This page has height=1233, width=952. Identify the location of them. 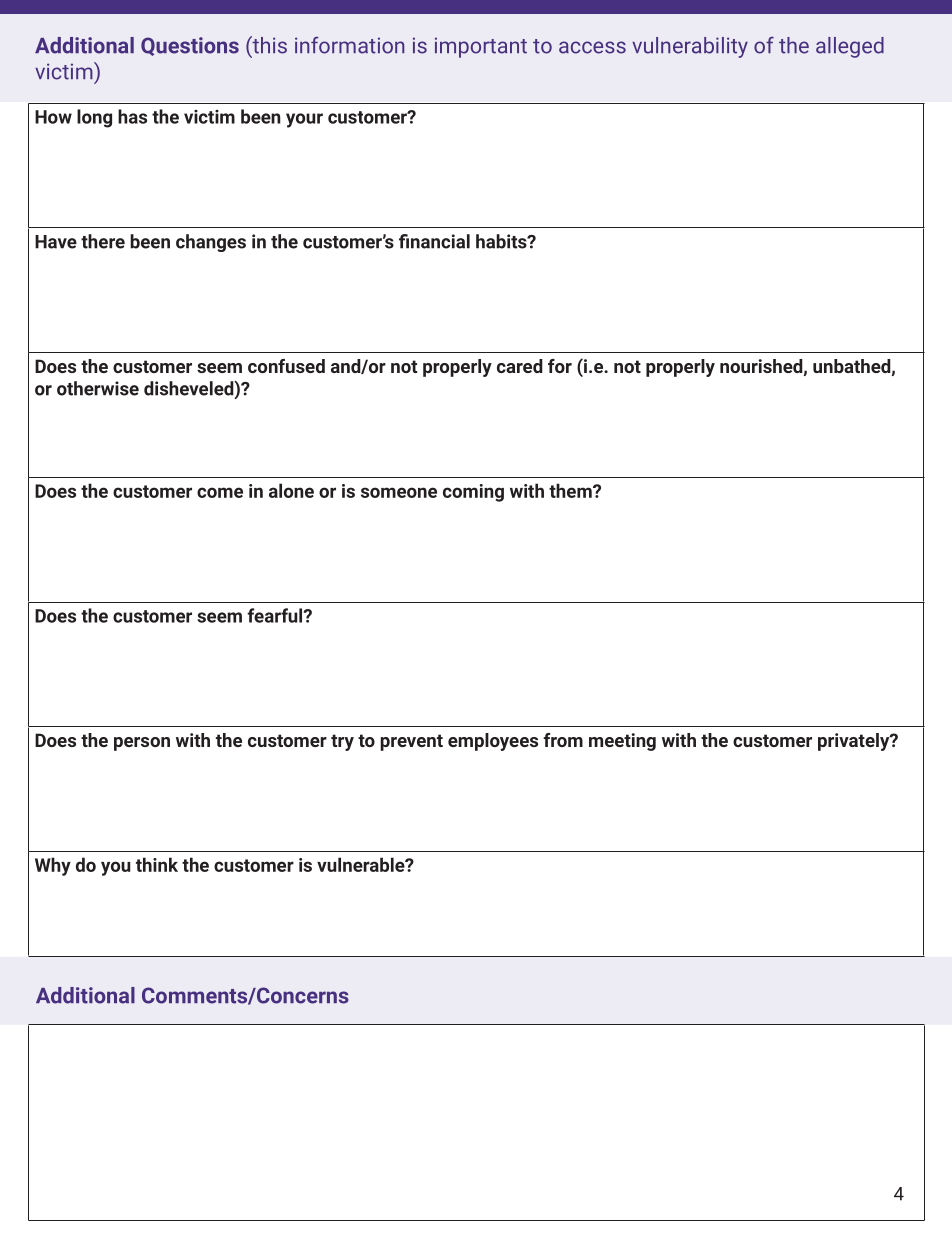
(571, 490).
